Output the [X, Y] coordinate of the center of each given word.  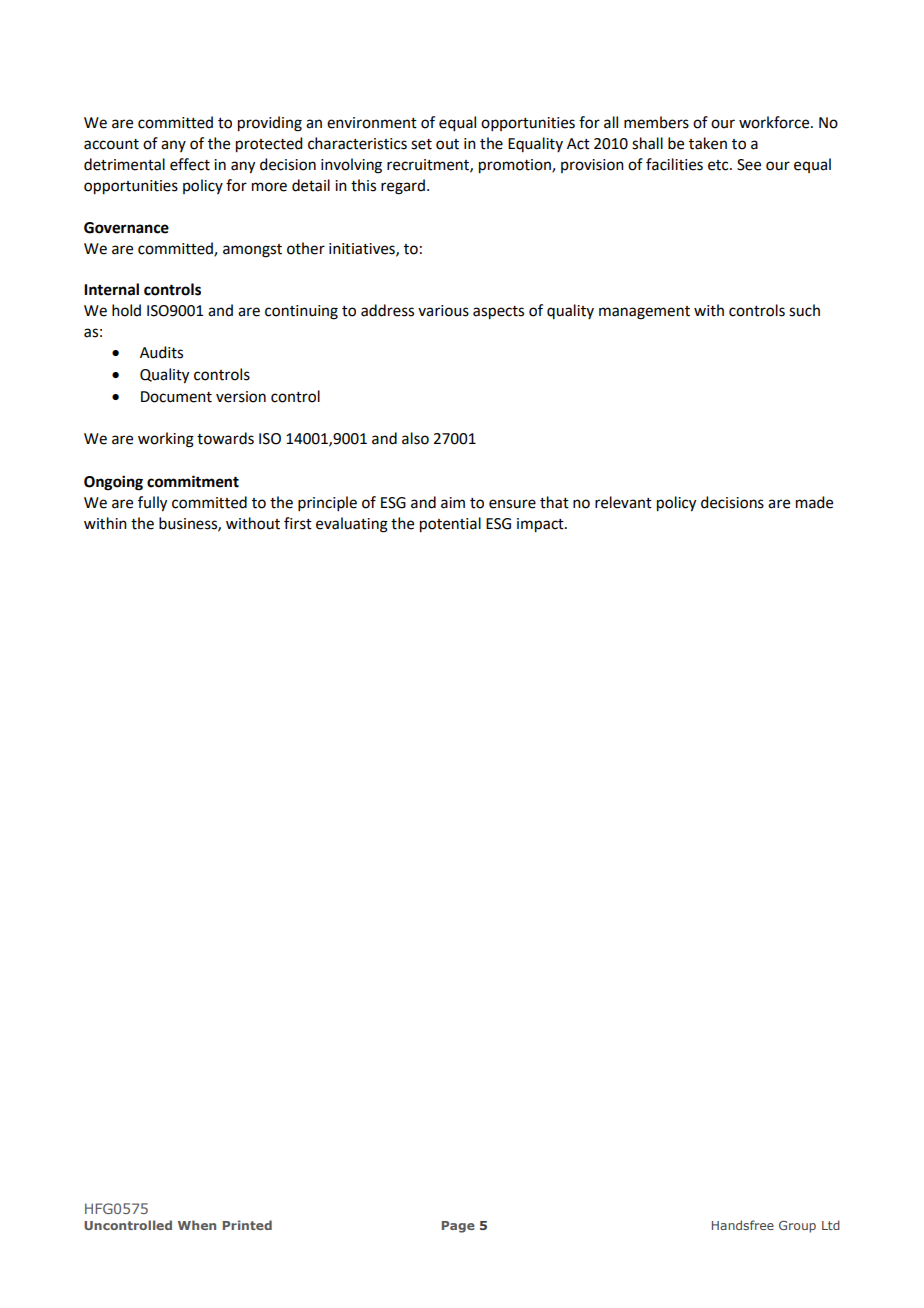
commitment [193, 481]
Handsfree [743, 1225]
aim [453, 503]
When [197, 1225]
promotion [516, 166]
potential [450, 525]
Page [458, 1227]
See [749, 165]
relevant [623, 502]
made [814, 502]
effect [190, 164]
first [298, 523]
